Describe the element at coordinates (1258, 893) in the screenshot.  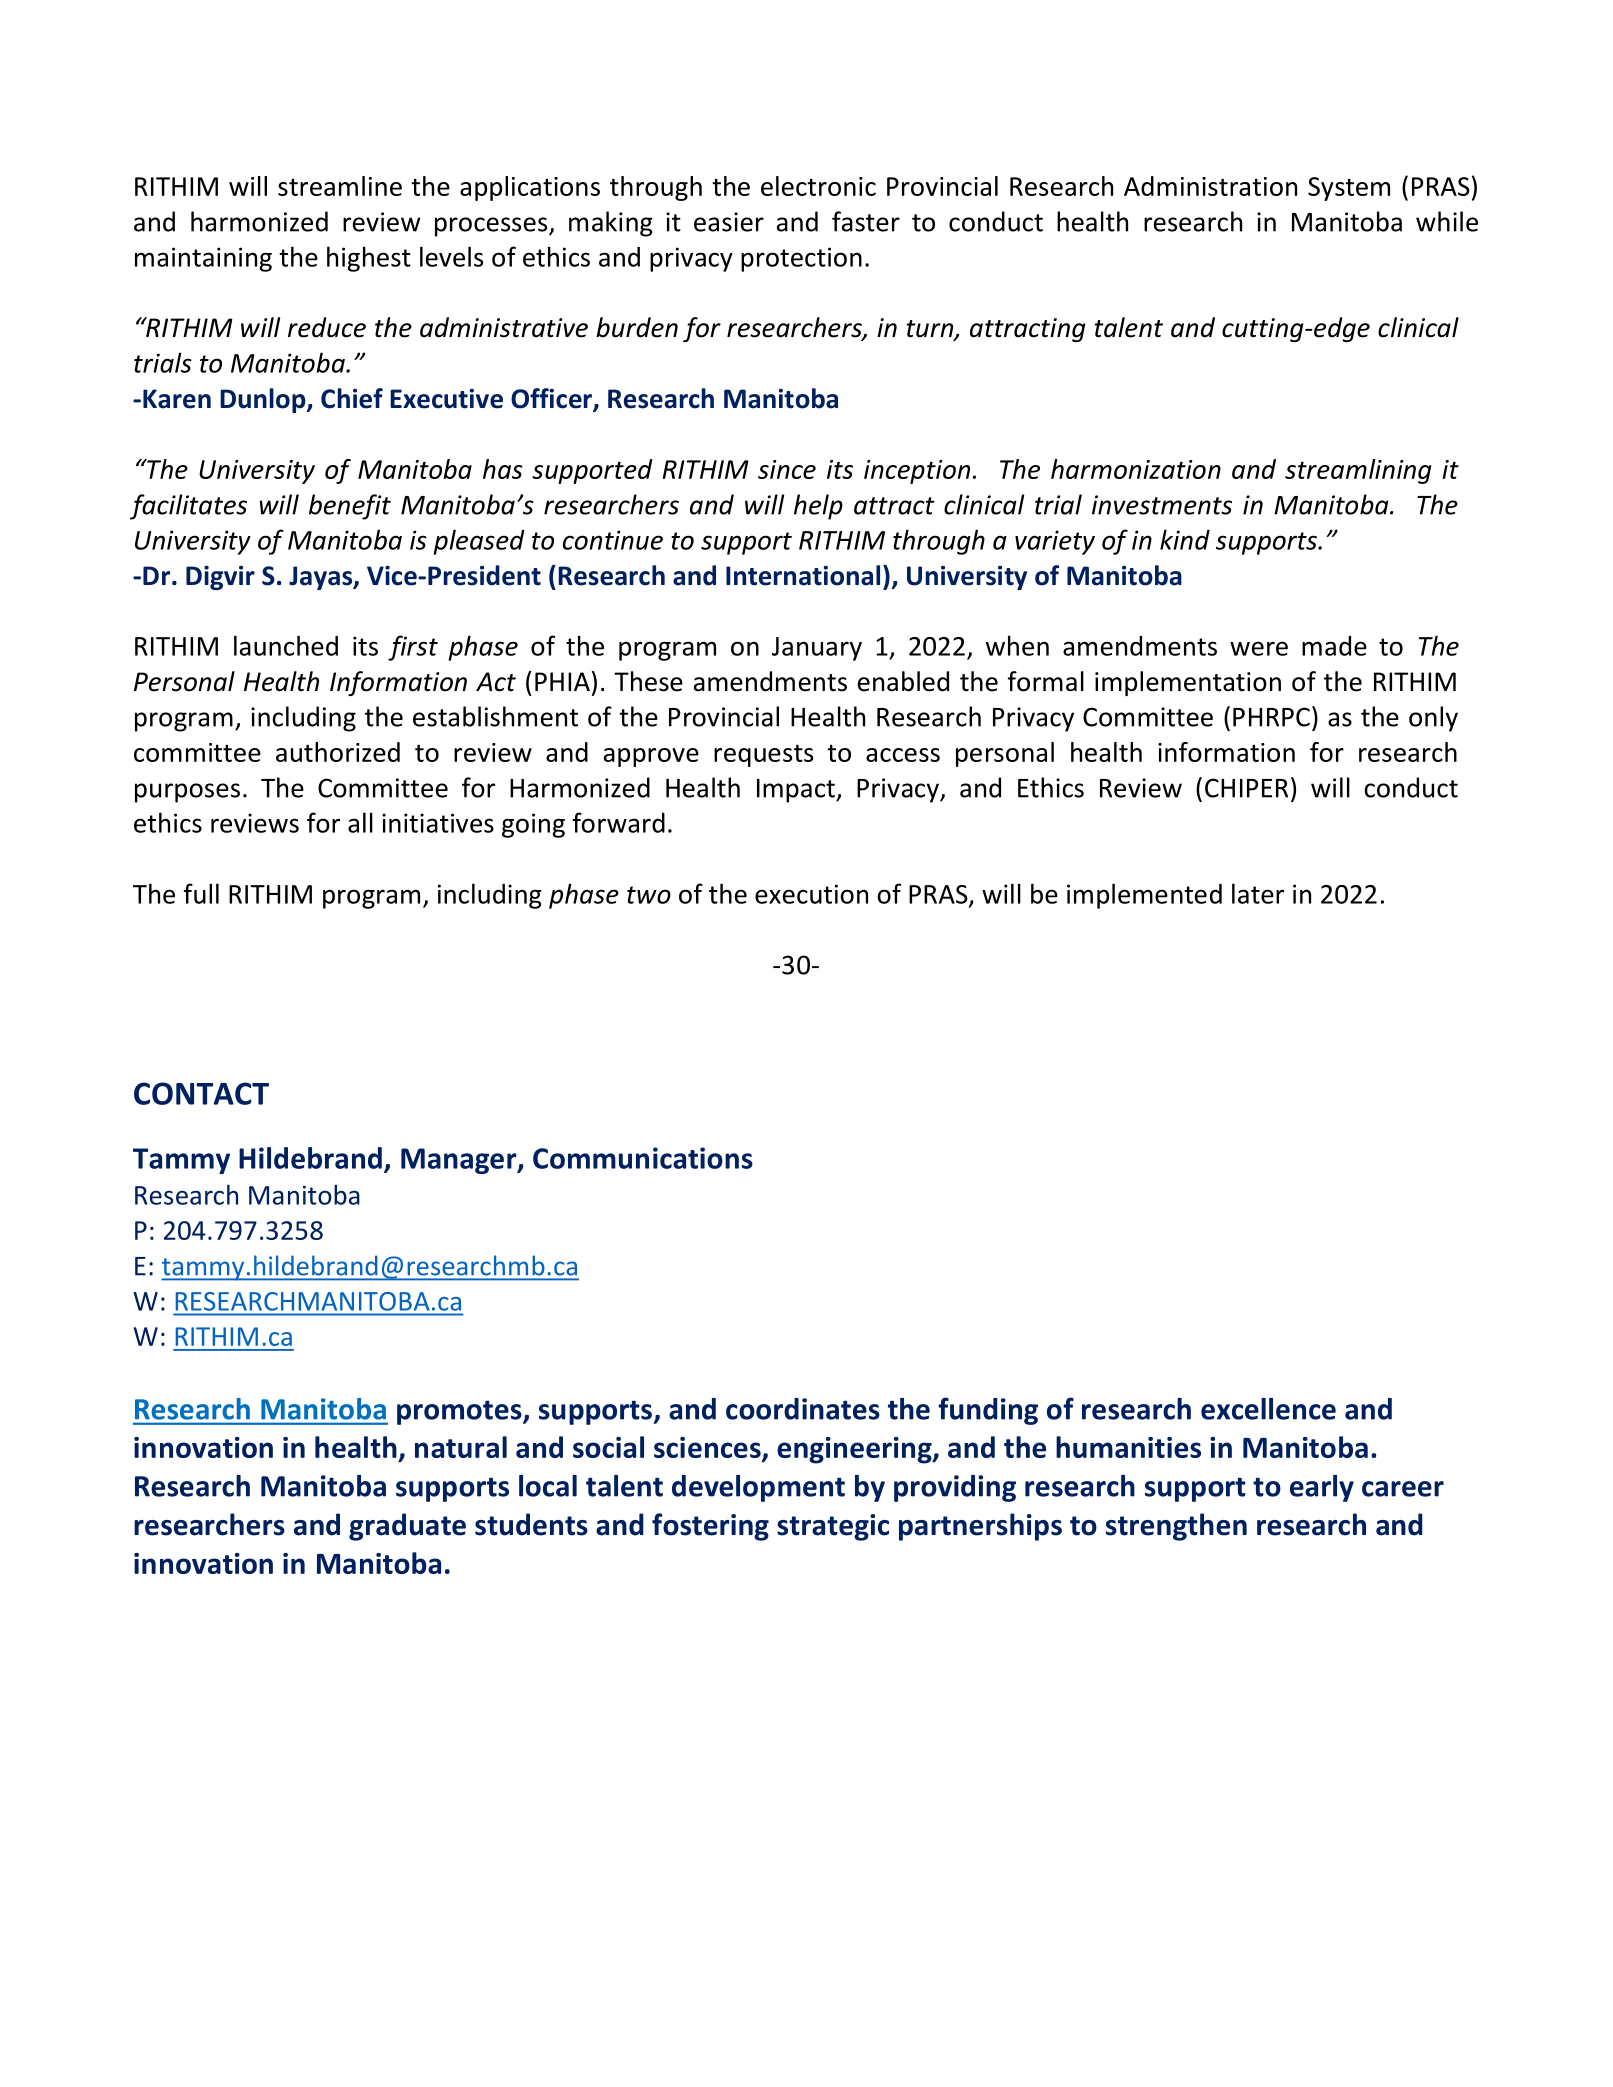
I see `later` at that location.
